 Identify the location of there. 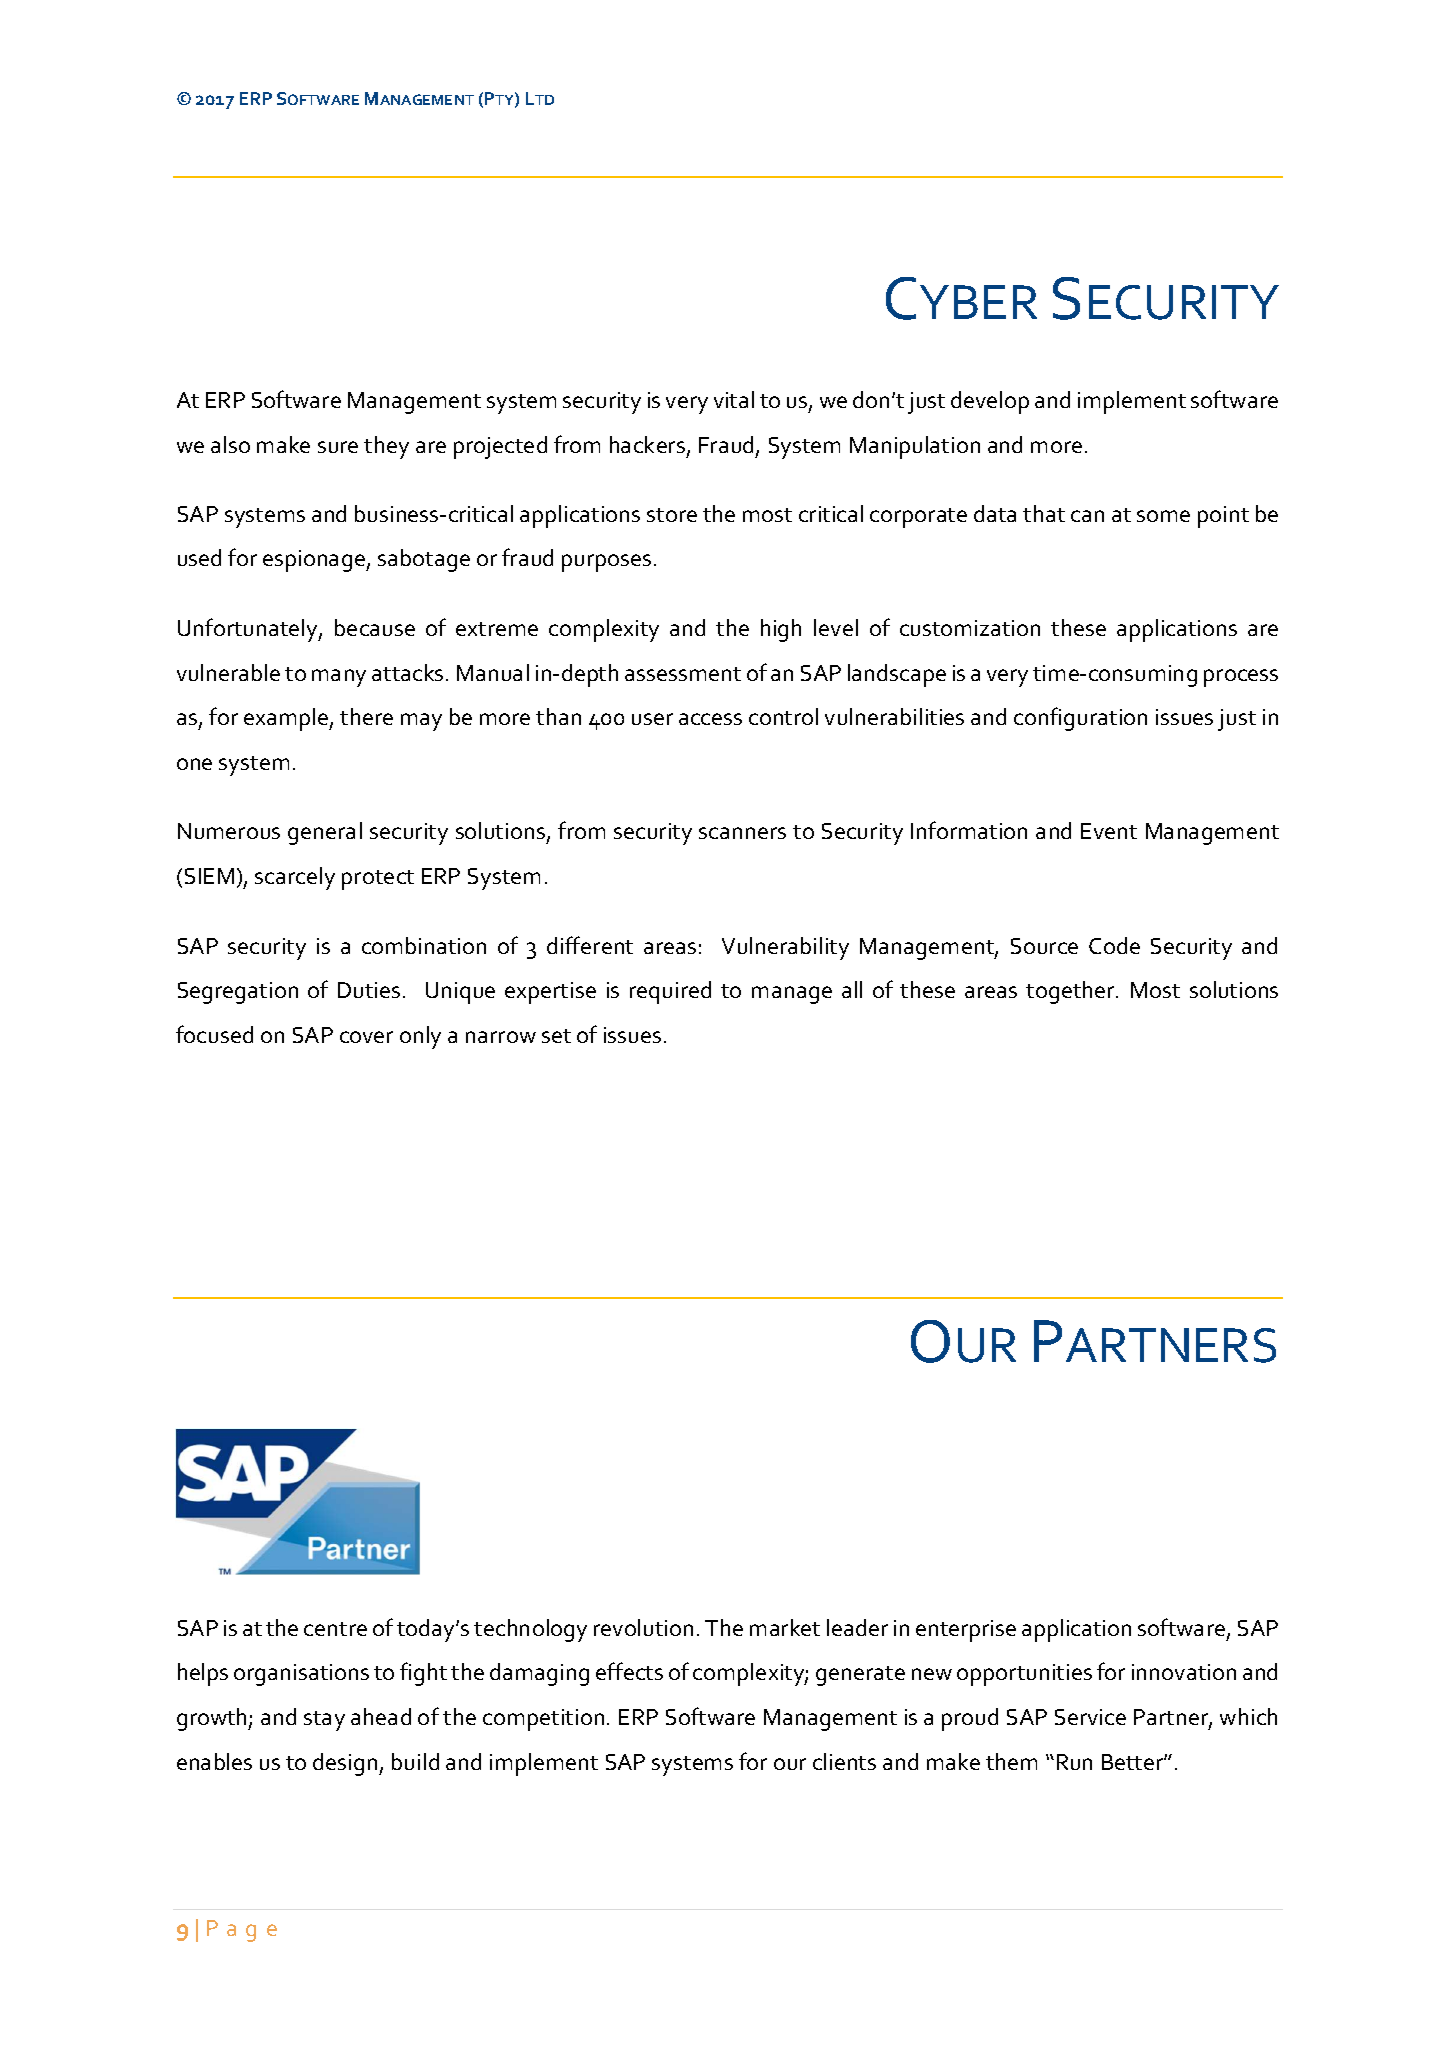
(366, 716).
